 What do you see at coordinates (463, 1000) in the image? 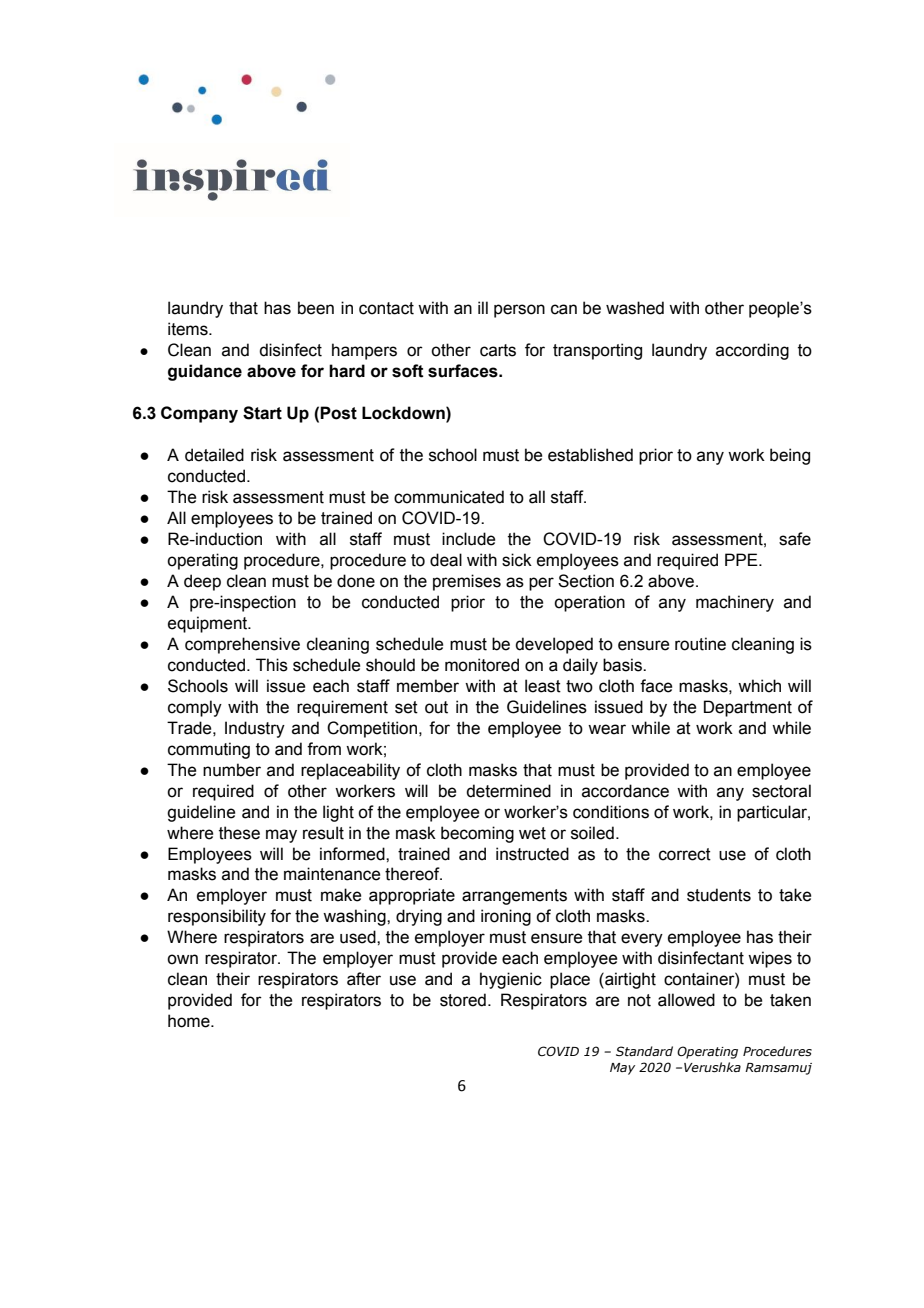
I see `stored` at bounding box center [463, 1000].
